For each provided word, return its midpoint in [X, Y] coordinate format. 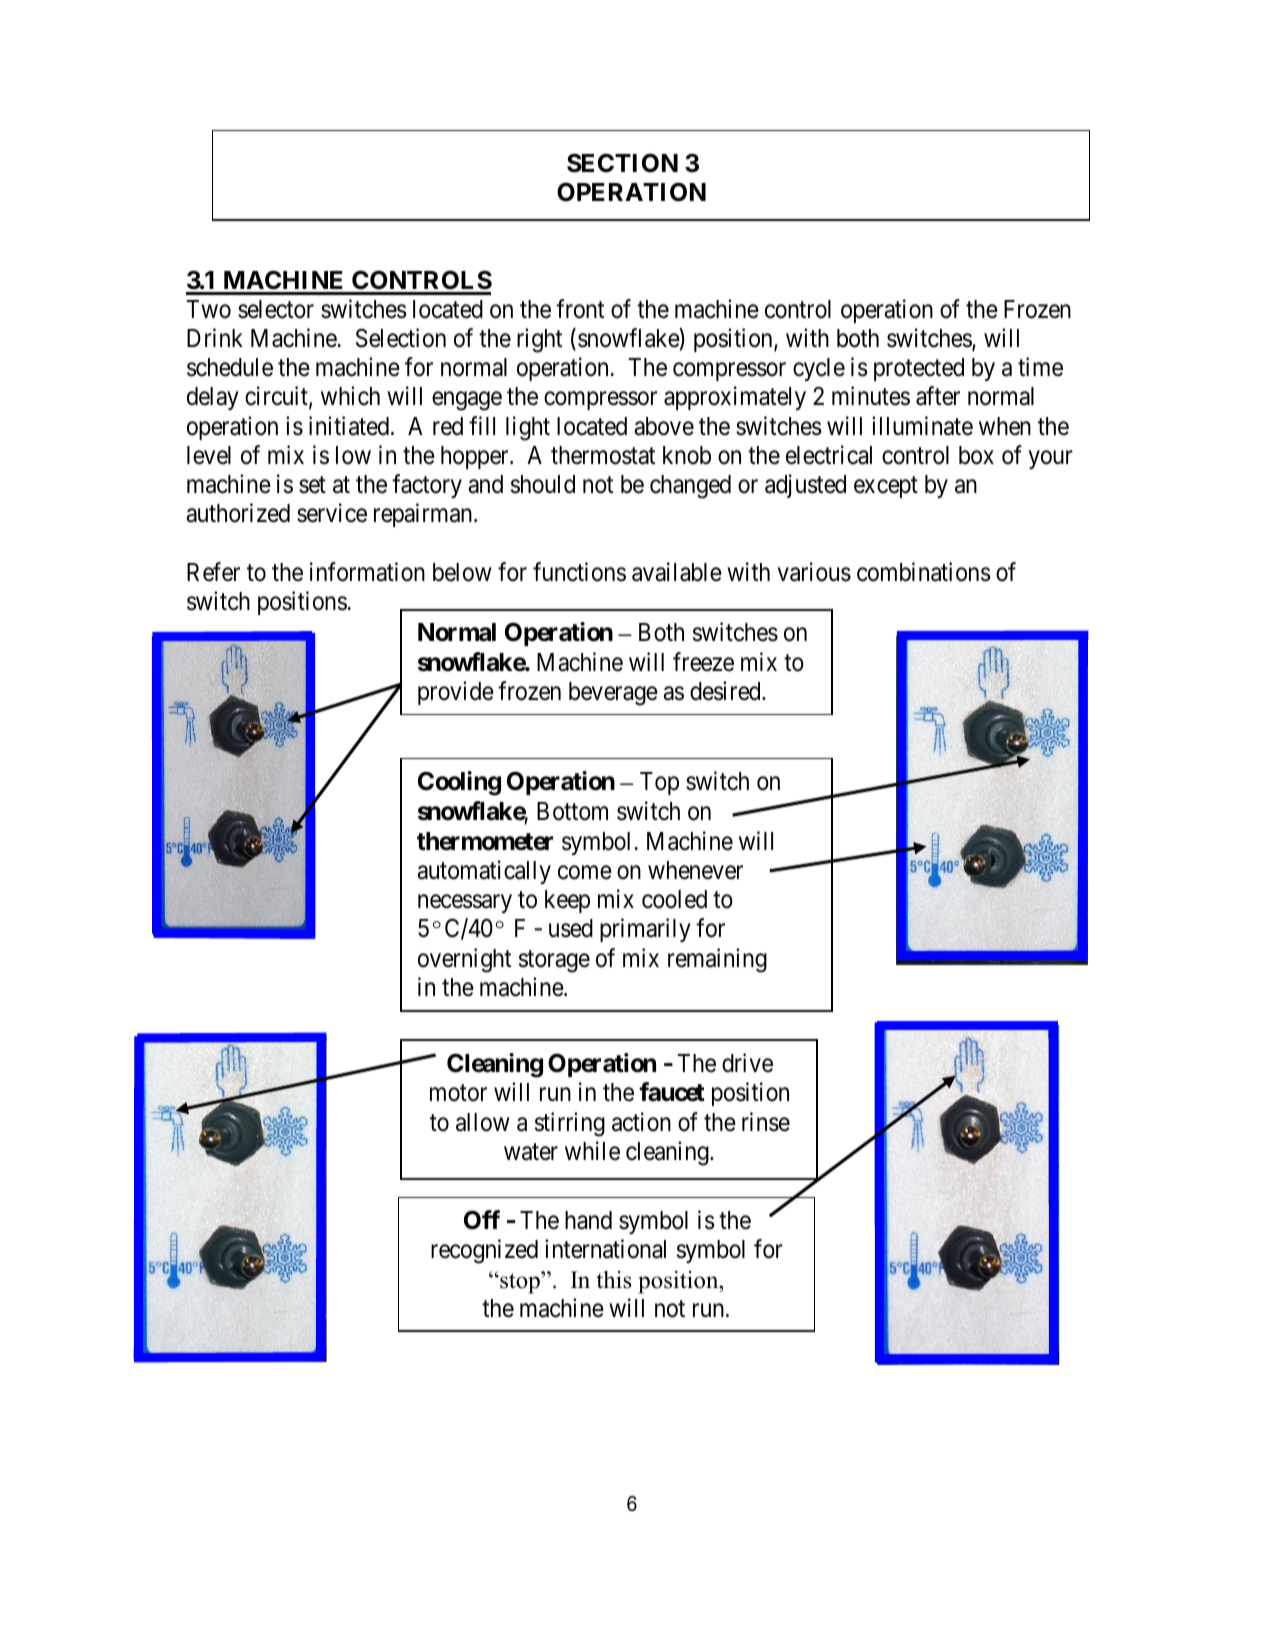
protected [919, 369]
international [605, 1249]
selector [276, 309]
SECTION [622, 163]
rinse [766, 1122]
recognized [484, 1252]
